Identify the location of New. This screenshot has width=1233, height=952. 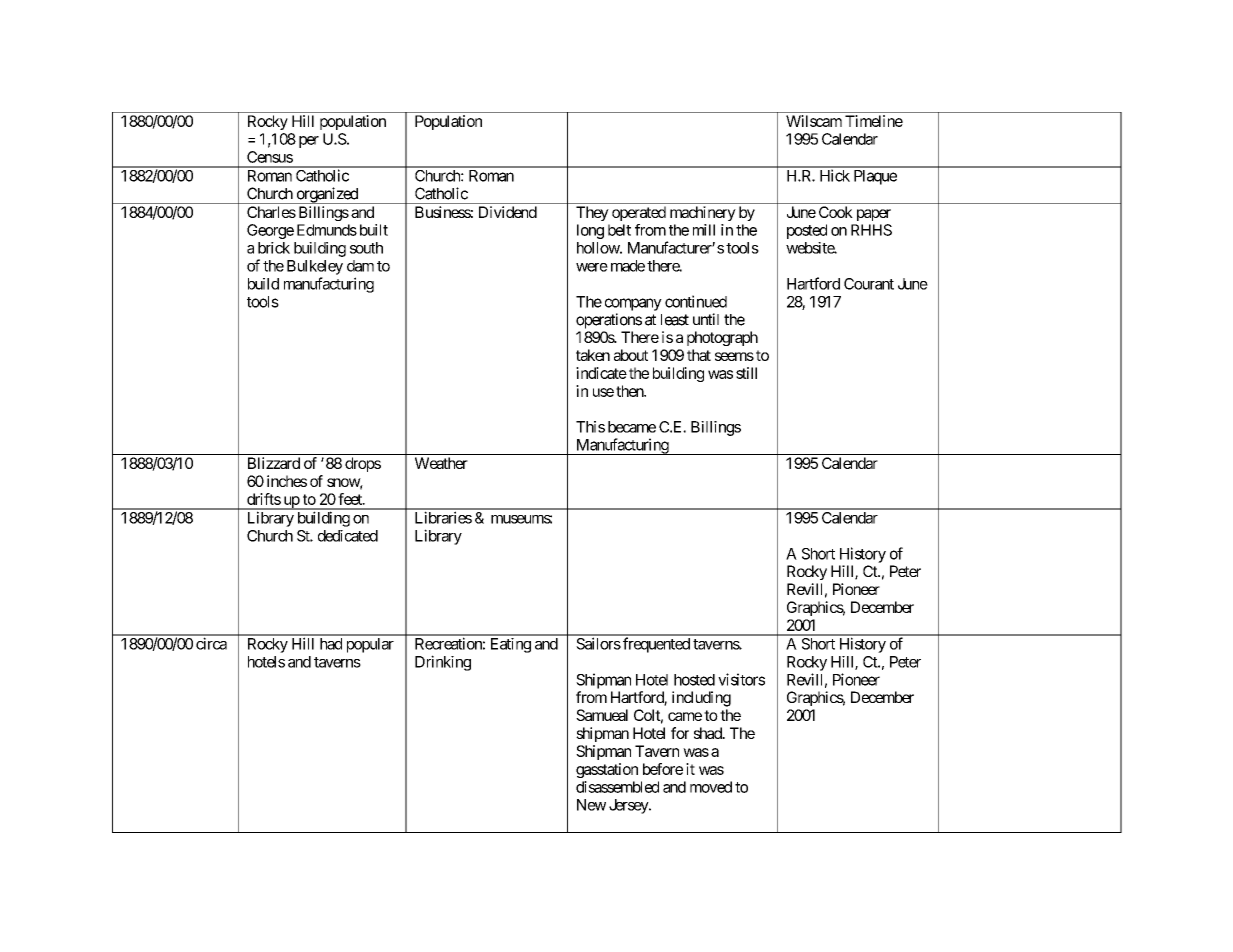
(591, 805).
